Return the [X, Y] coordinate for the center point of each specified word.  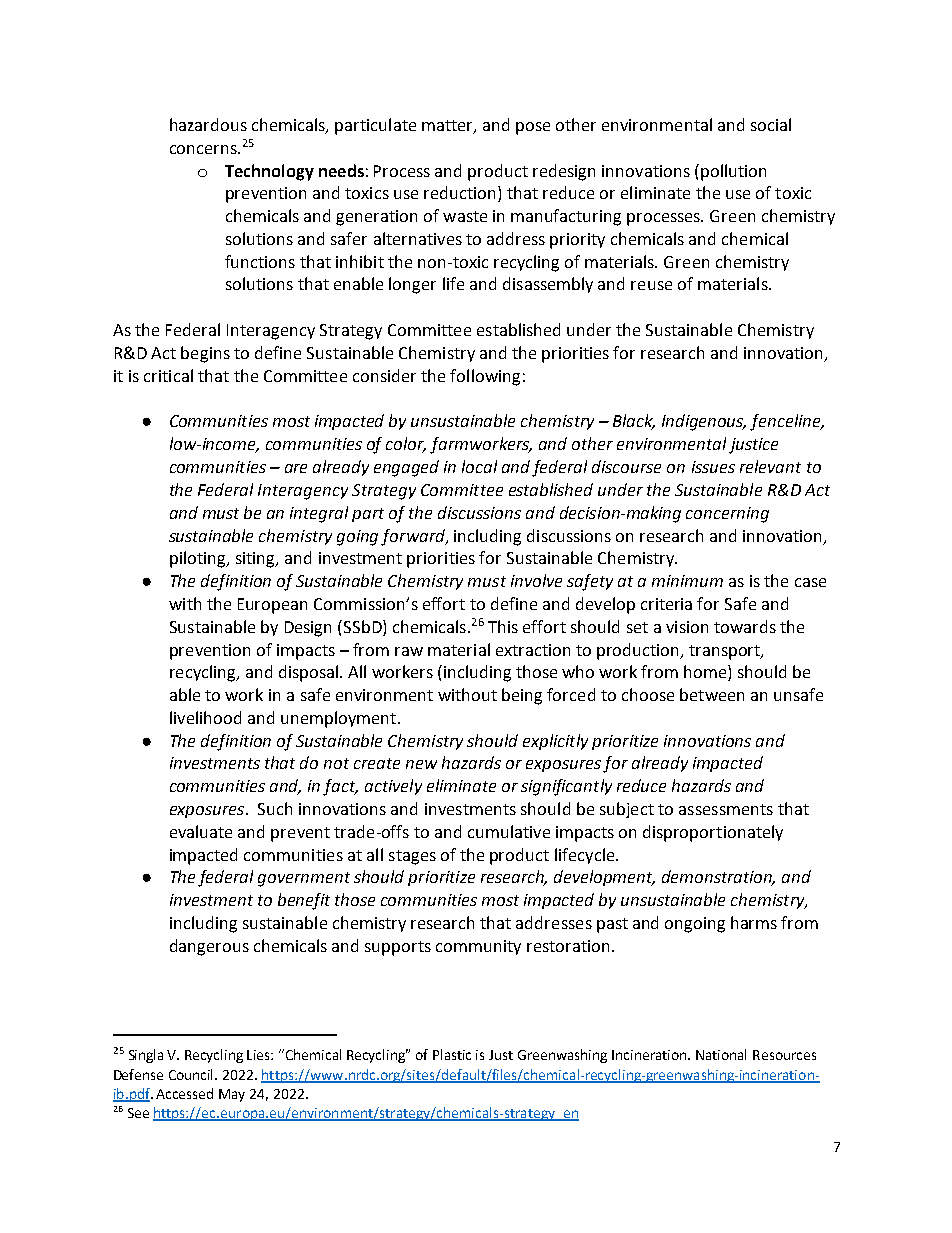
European [272, 606]
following [485, 377]
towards [745, 626]
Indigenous [704, 422]
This [503, 626]
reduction [459, 192]
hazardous [208, 124]
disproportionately [713, 833]
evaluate [201, 831]
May [232, 1095]
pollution [733, 172]
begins [205, 354]
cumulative [509, 831]
